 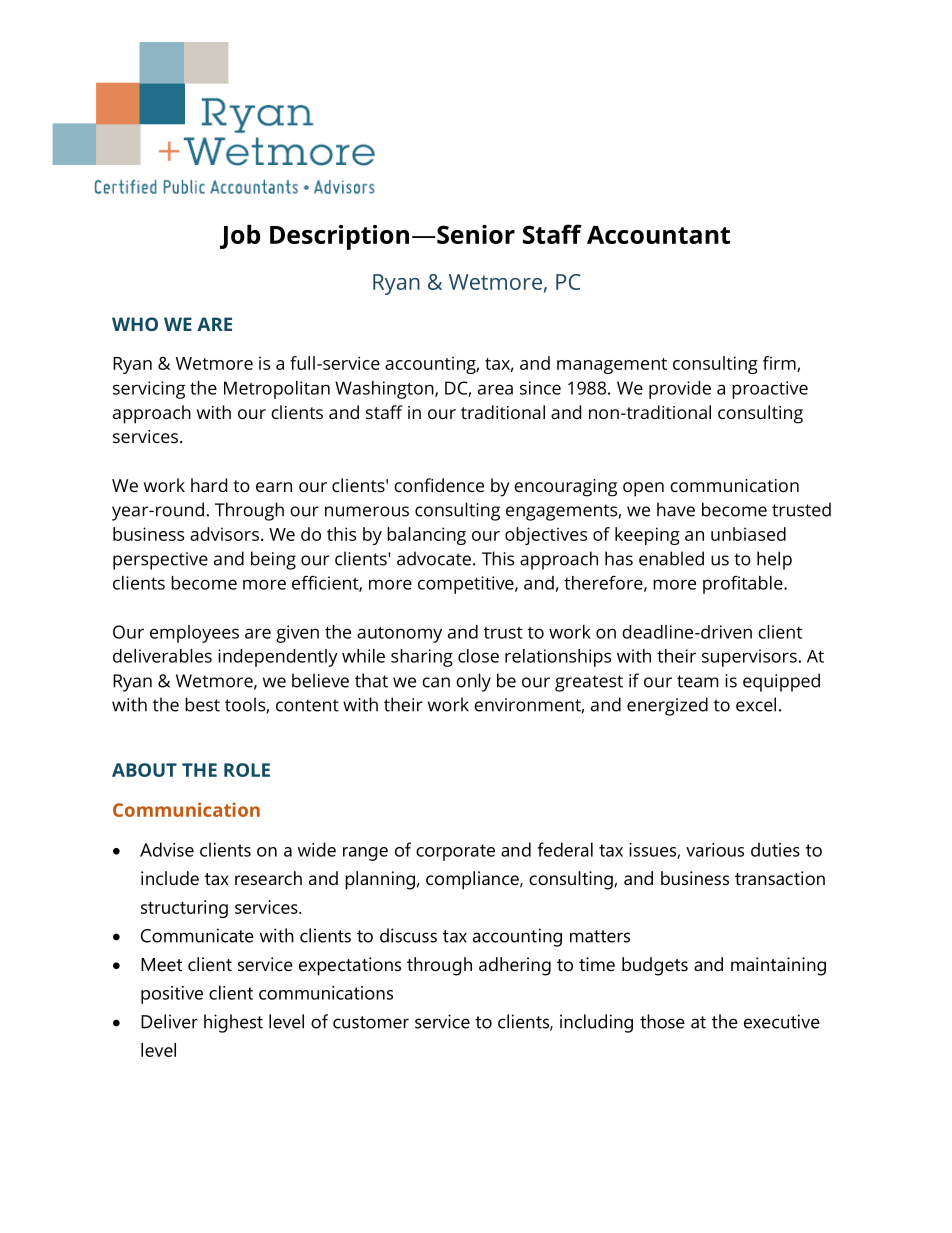 What do you see at coordinates (515, 966) in the screenshot?
I see `adhering` at bounding box center [515, 966].
